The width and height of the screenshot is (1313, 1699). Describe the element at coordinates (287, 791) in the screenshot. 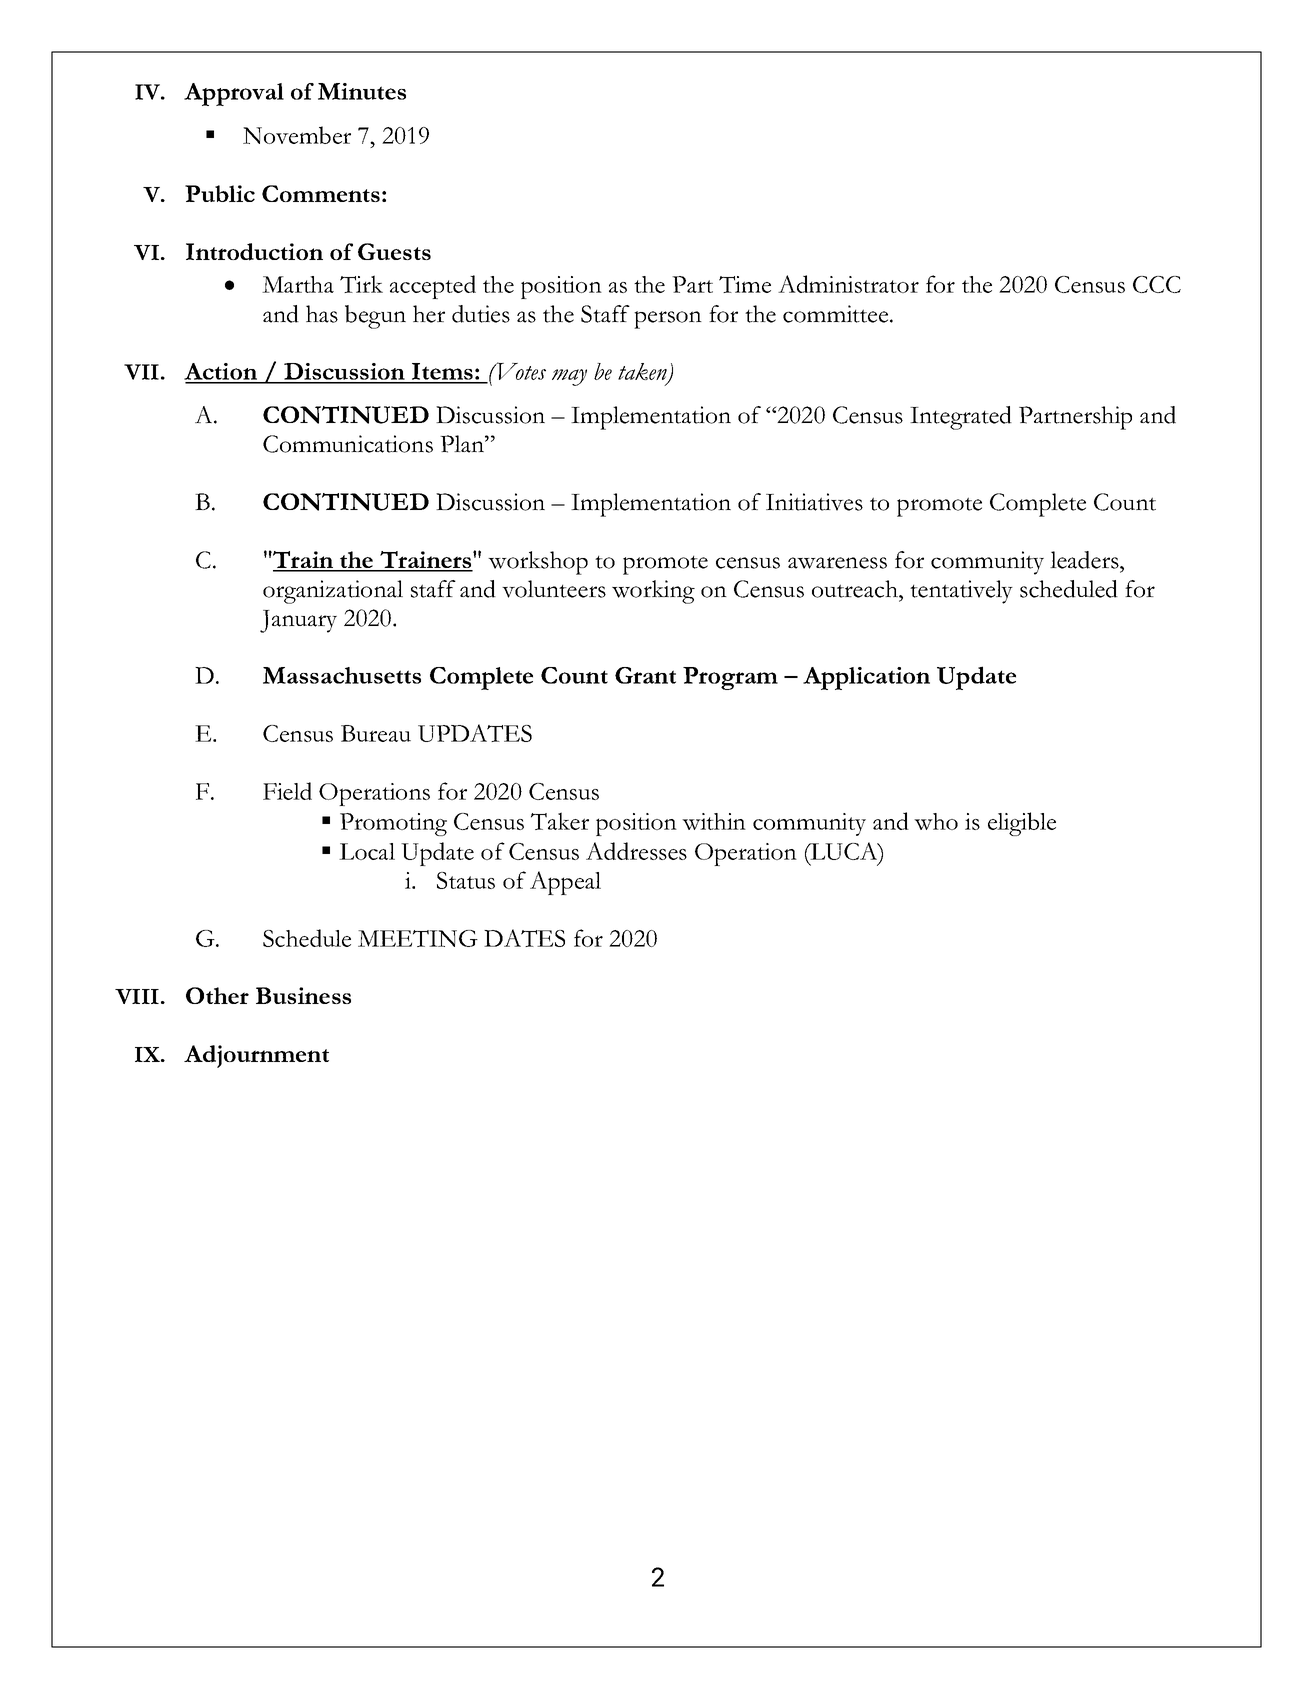

I see `Field` at that location.
